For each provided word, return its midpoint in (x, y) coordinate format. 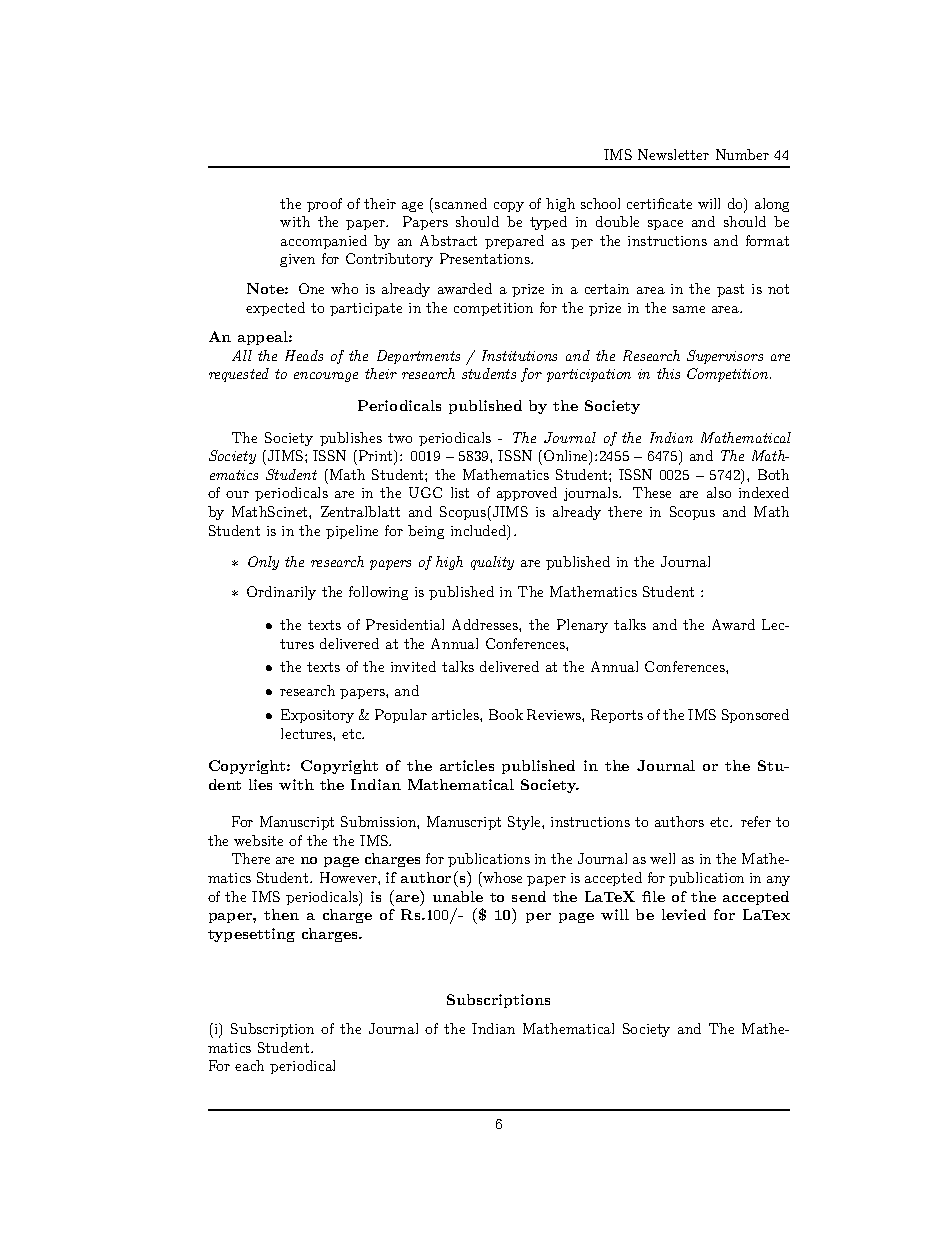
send (529, 896)
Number (742, 154)
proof (324, 205)
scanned (461, 203)
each (249, 1065)
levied (684, 914)
